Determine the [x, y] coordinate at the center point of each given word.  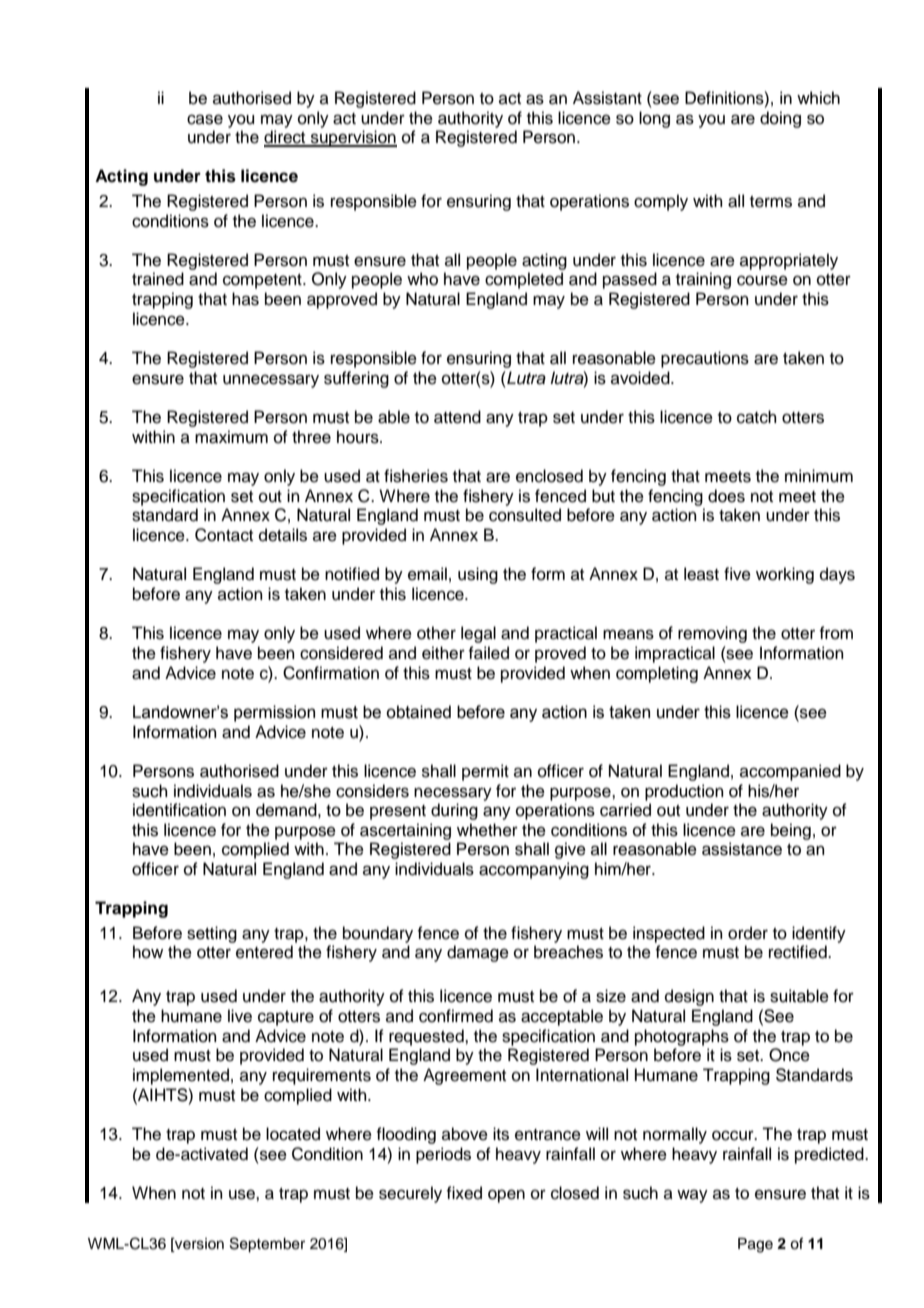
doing [780, 119]
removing [712, 634]
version [198, 1245]
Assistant [607, 98]
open [506, 1196]
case [205, 119]
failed [488, 653]
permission [274, 713]
